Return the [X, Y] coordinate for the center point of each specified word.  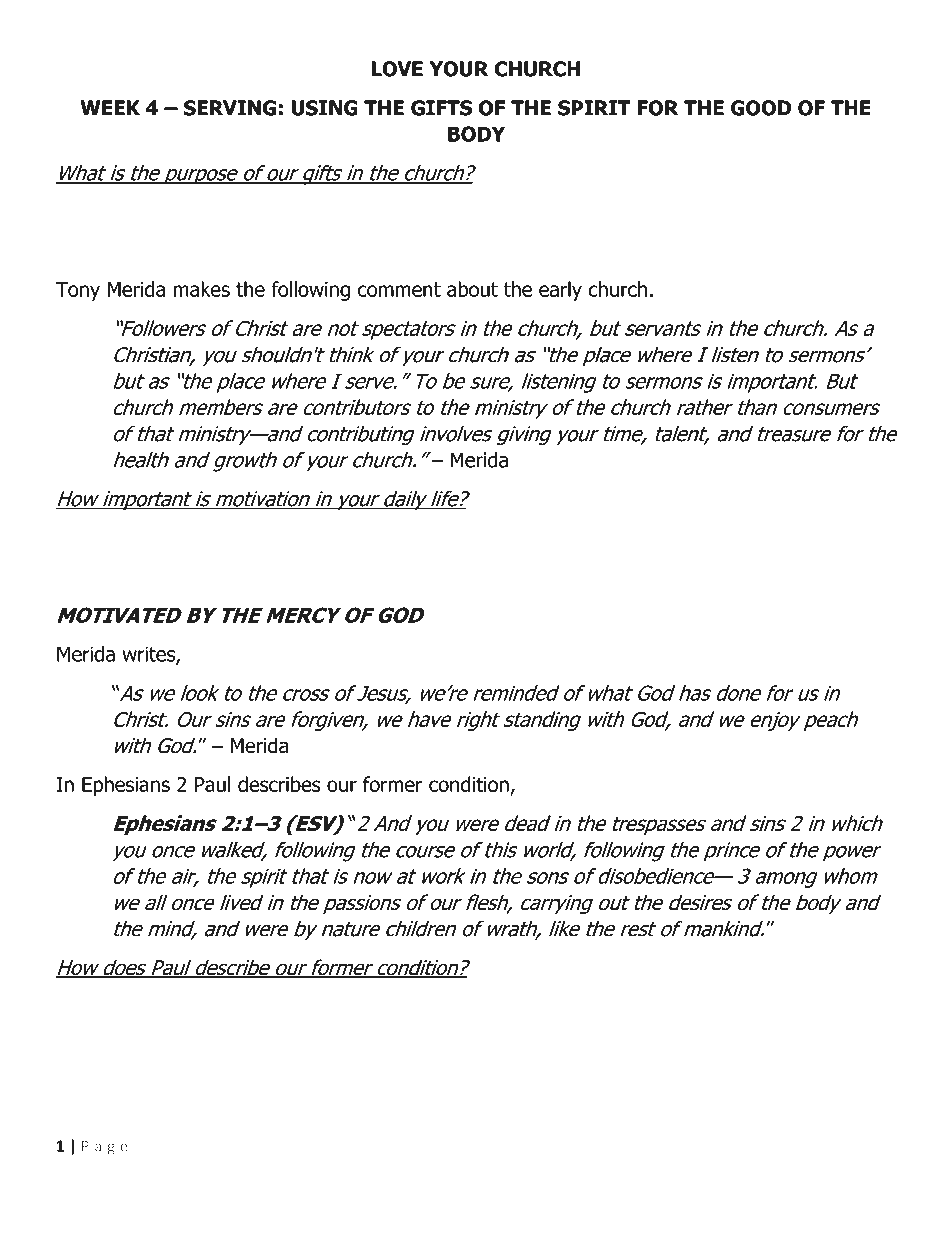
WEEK [110, 108]
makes [202, 289]
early [560, 291]
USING [324, 108]
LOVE [397, 69]
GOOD [761, 108]
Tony [78, 291]
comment [399, 289]
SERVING [230, 108]
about [472, 289]
